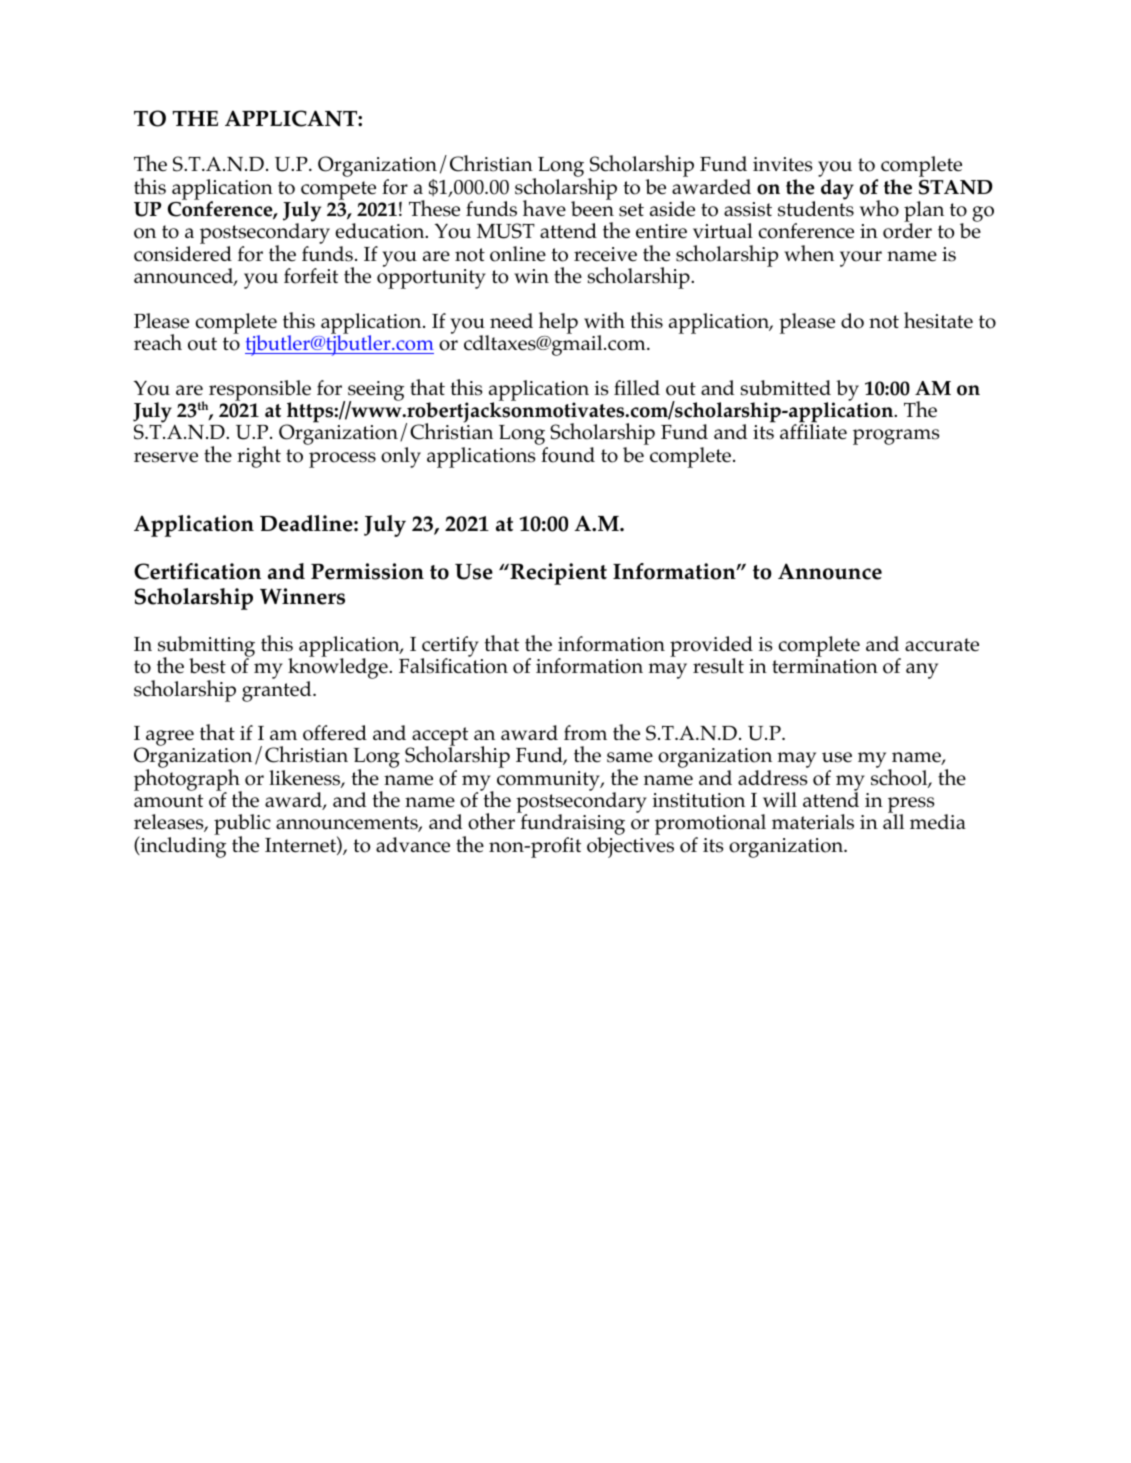 The image size is (1131, 1463). What do you see at coordinates (825, 666) in the screenshot?
I see `termination` at bounding box center [825, 666].
